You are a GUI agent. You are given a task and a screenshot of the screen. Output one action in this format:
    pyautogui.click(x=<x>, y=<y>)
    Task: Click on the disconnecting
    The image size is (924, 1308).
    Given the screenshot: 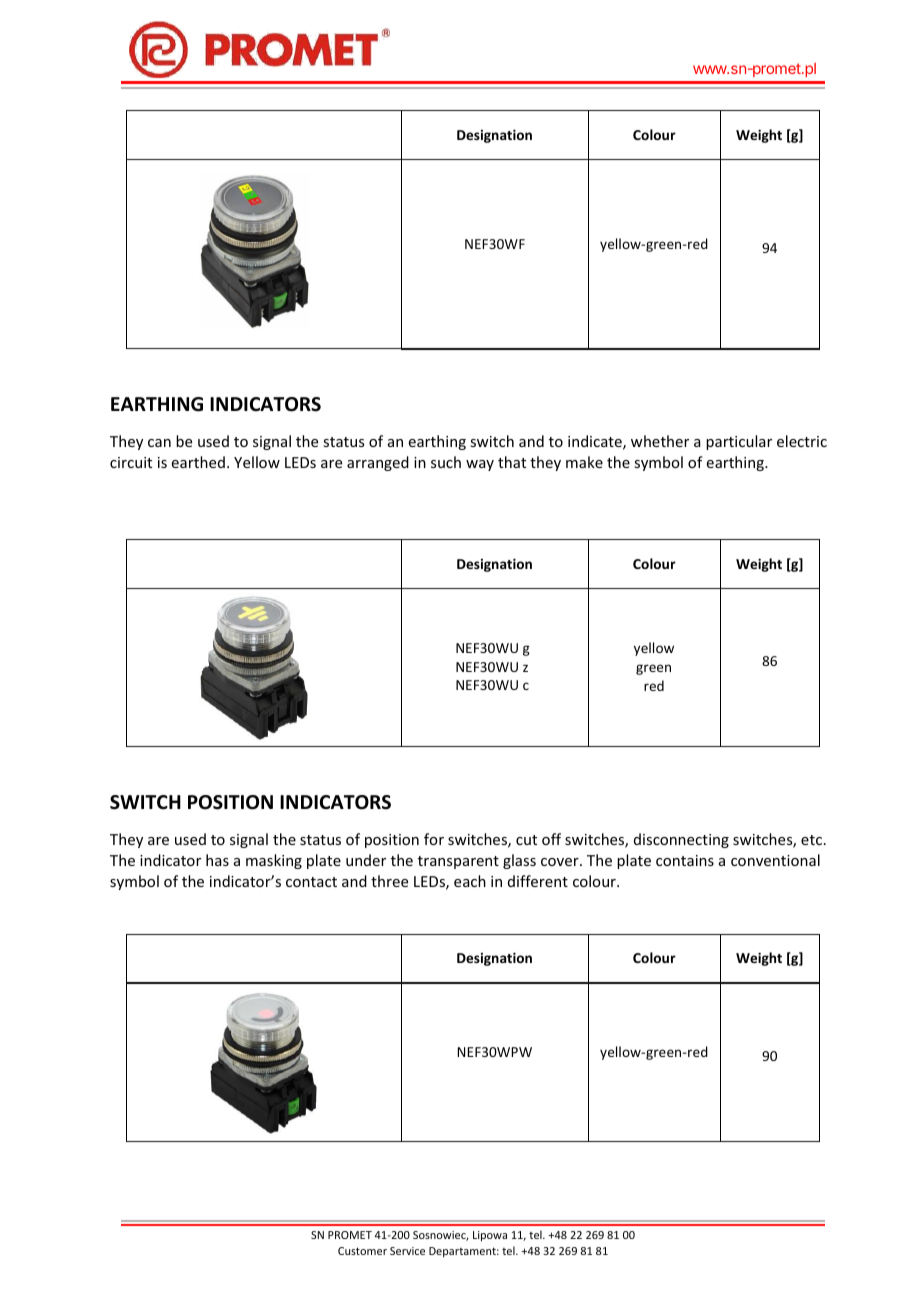 What is the action you would take?
    pyautogui.click(x=681, y=840)
